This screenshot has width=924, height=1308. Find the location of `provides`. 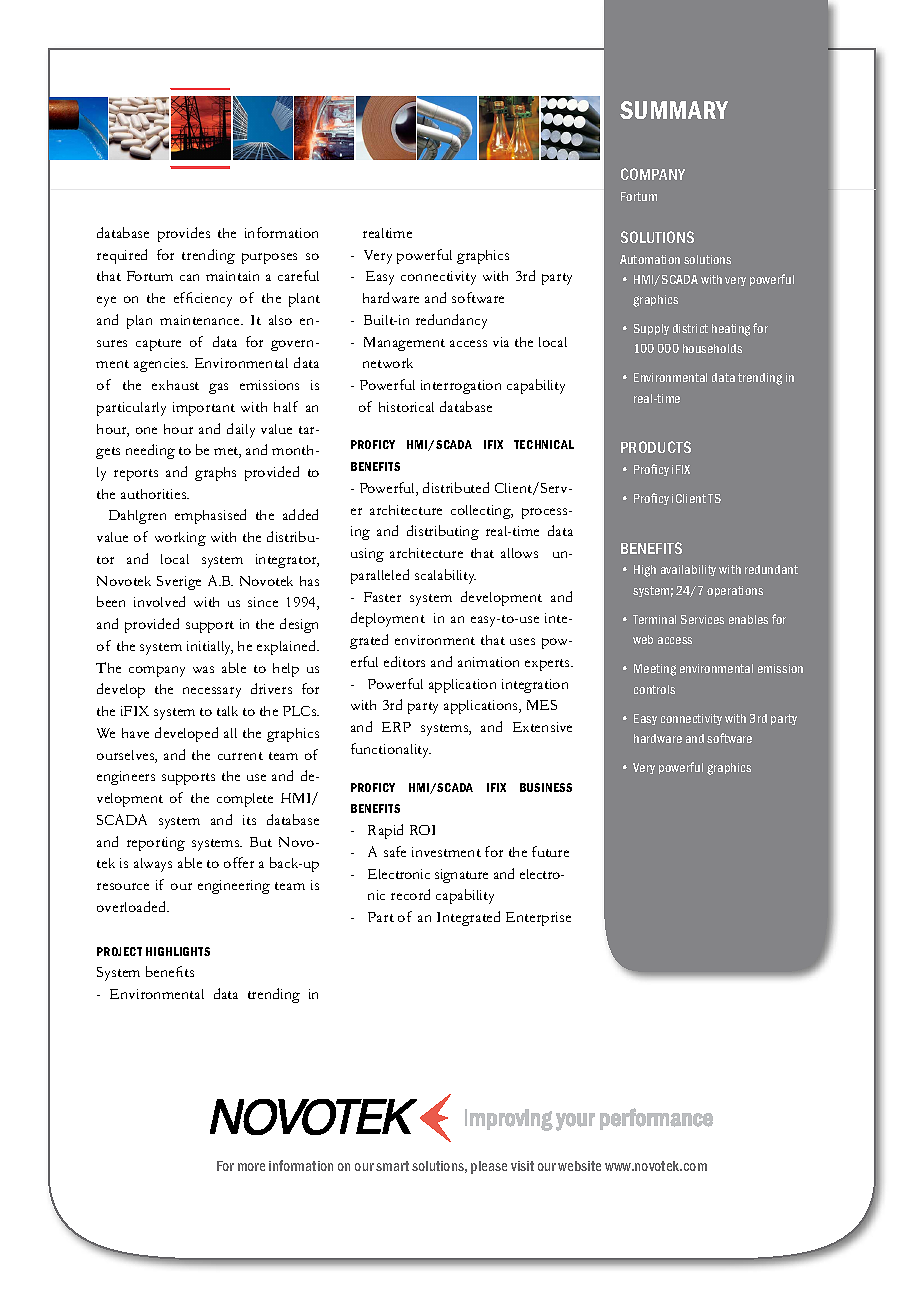

provides is located at coordinates (184, 234).
